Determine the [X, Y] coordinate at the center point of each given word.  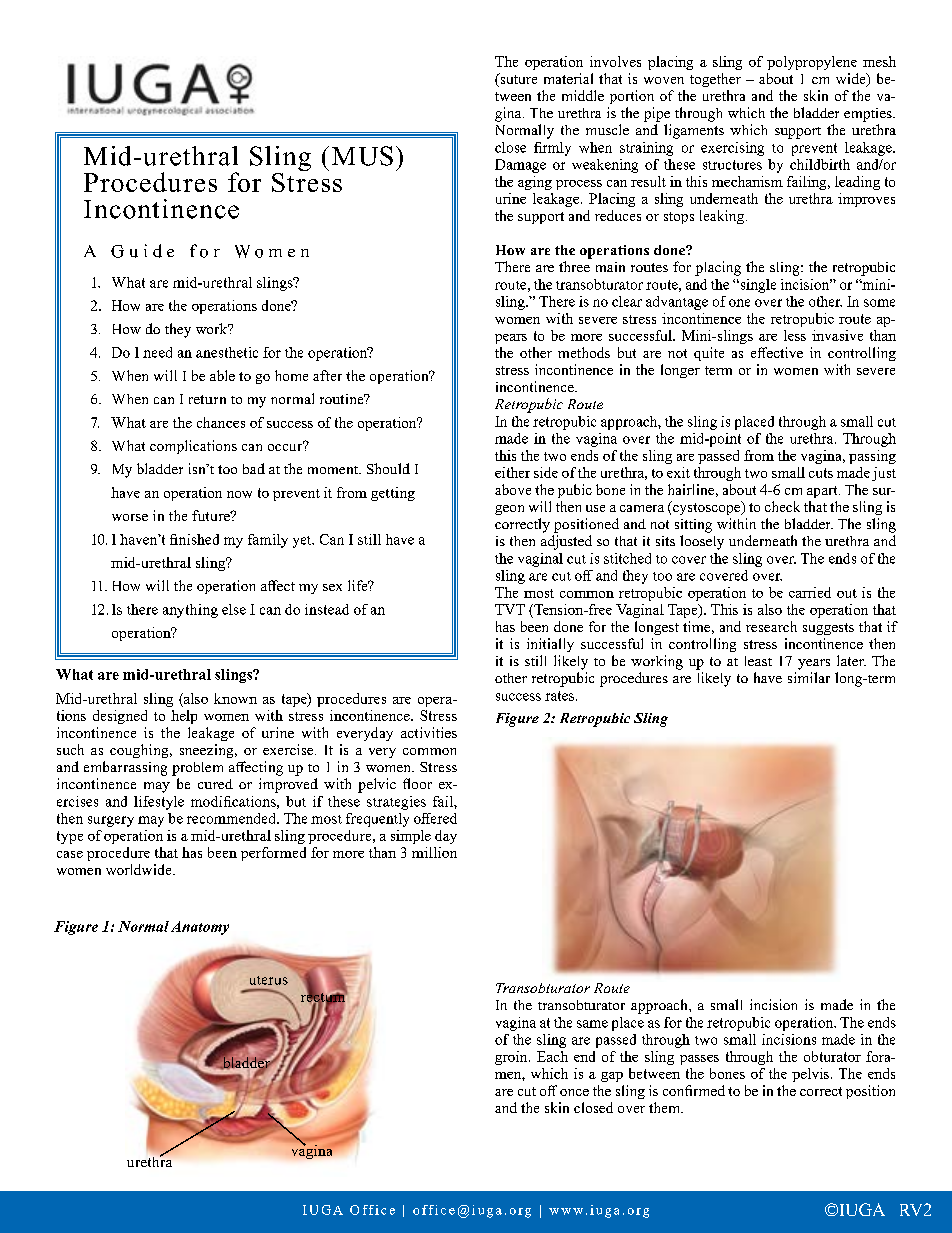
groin [512, 1058]
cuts [821, 473]
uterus [269, 980]
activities [429, 732]
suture [517, 80]
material [568, 78]
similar [809, 677]
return [207, 399]
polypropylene [812, 63]
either [512, 472]
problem [197, 769]
